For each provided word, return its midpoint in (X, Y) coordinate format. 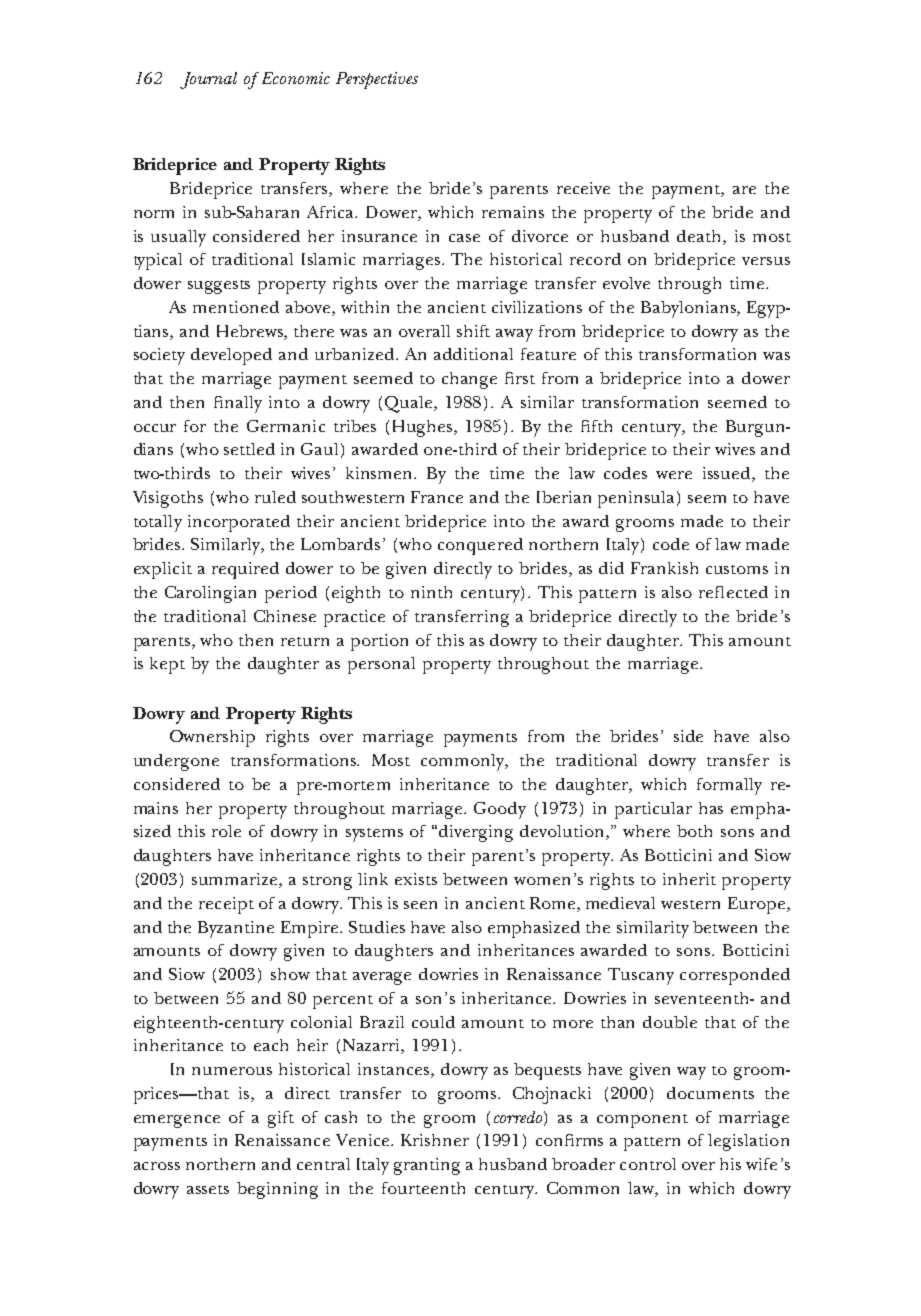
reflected (733, 592)
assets (208, 1189)
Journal (208, 80)
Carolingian (210, 594)
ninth (431, 592)
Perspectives (377, 80)
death (700, 236)
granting (427, 1166)
